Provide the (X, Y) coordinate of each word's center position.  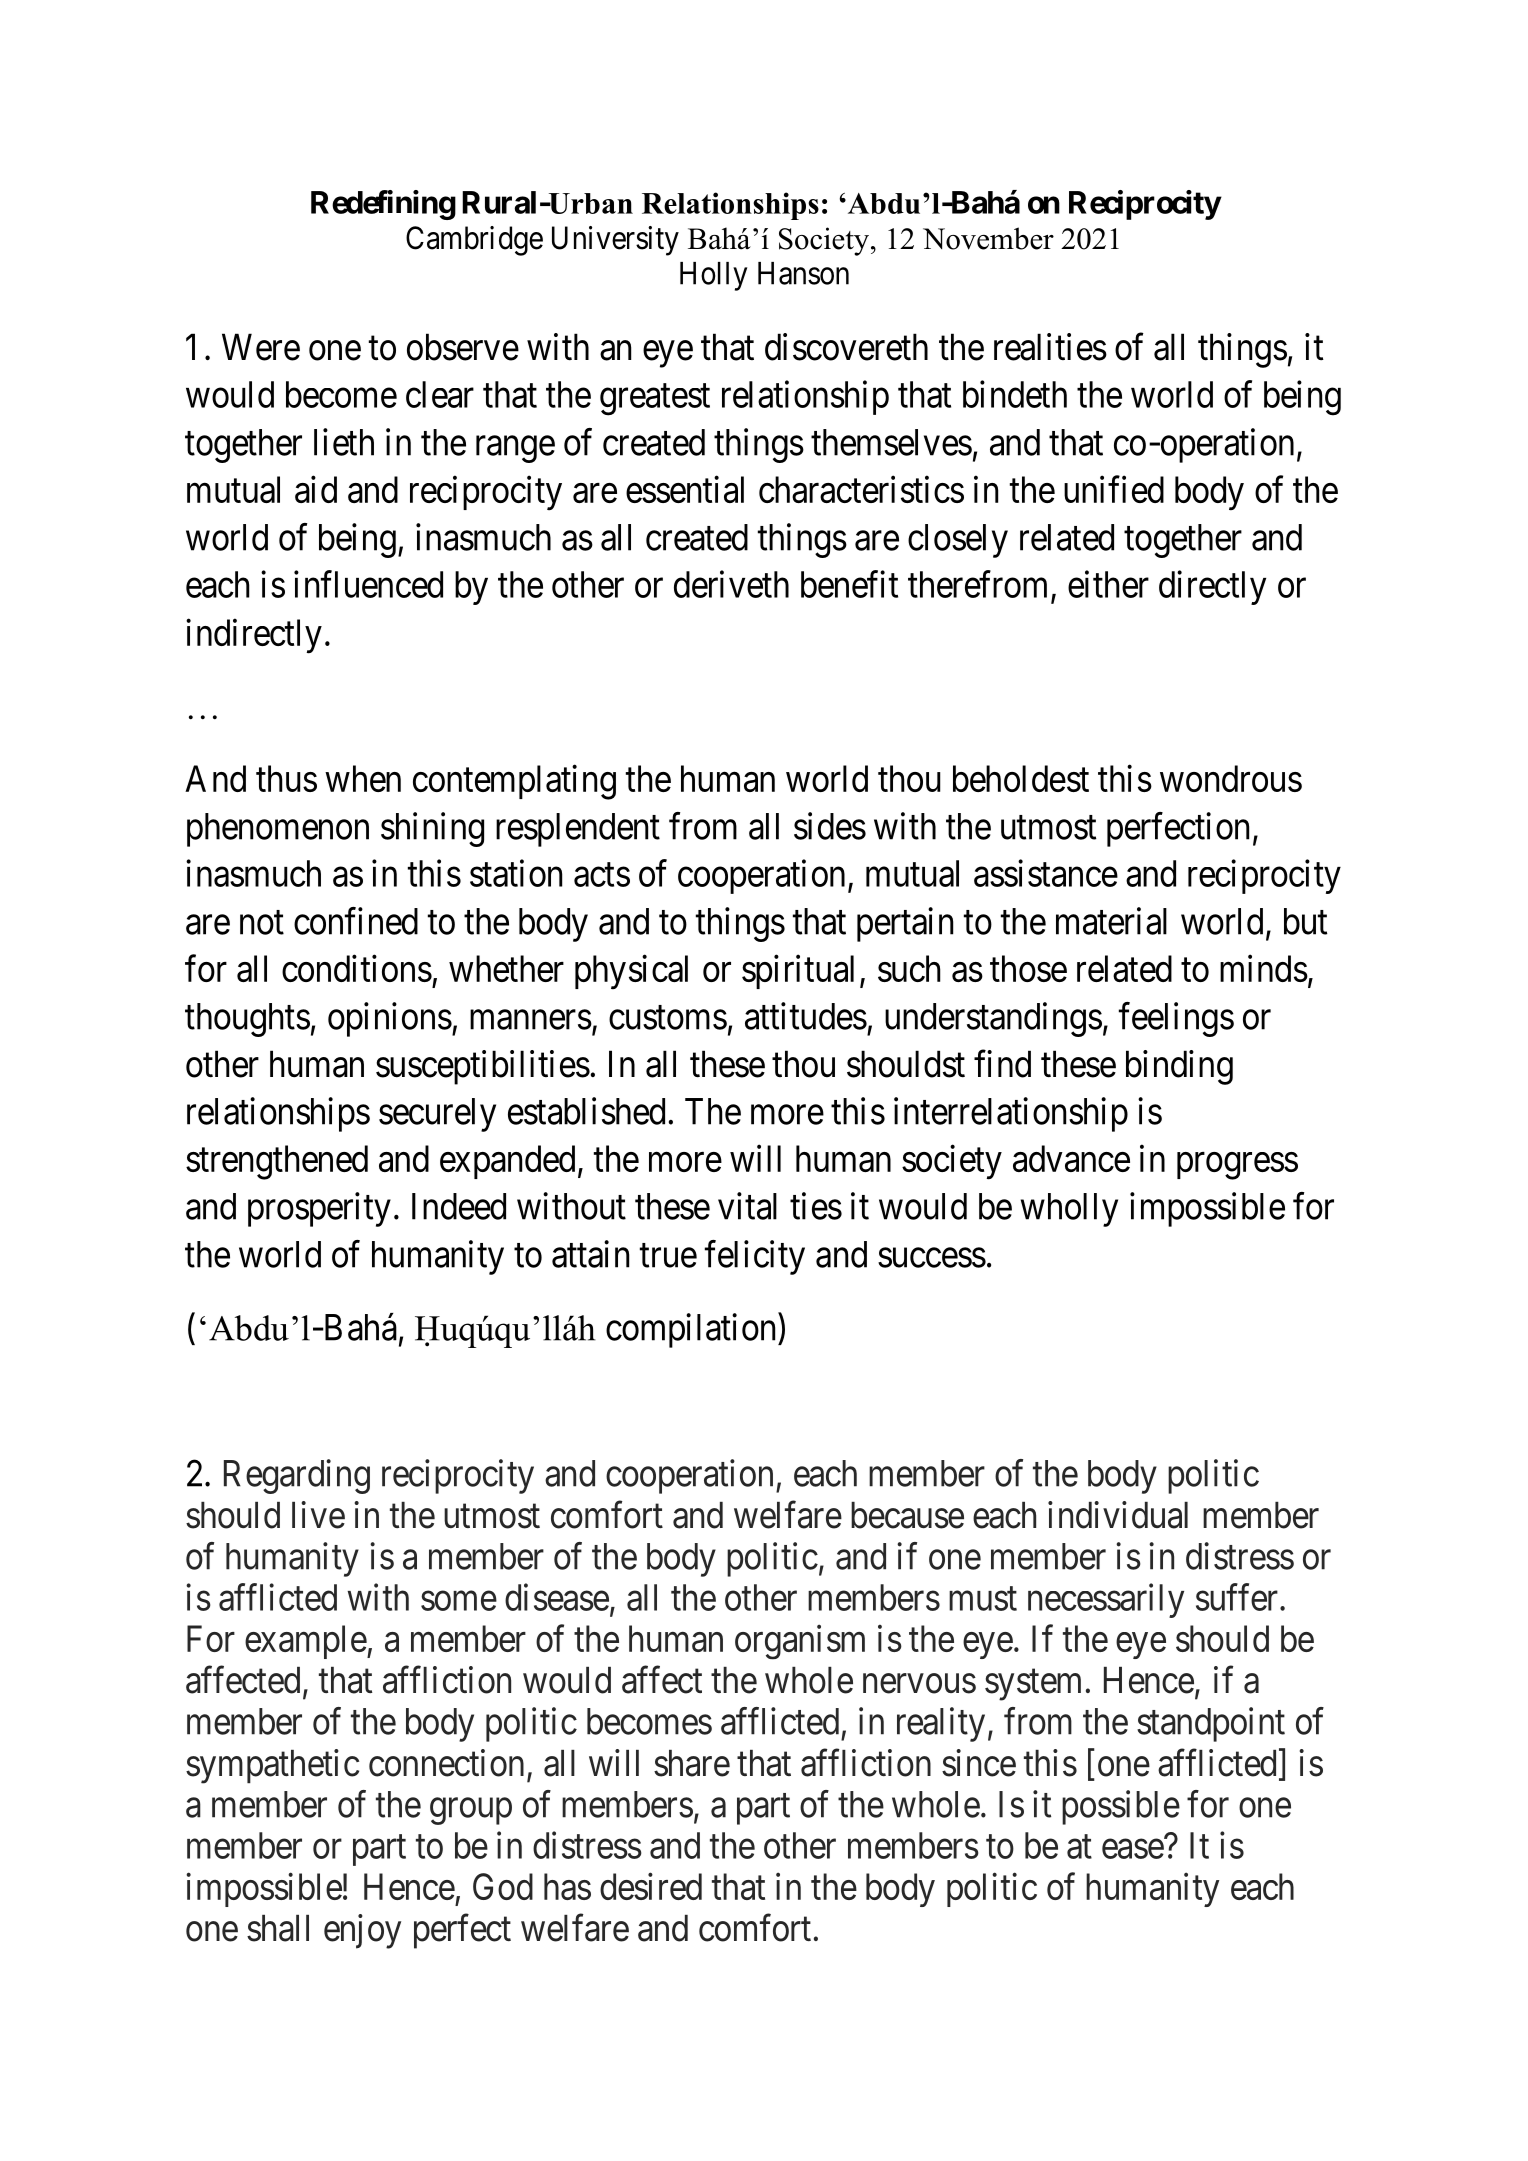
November (988, 238)
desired (651, 1886)
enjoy (362, 1931)
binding (1179, 1067)
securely (437, 1115)
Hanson (803, 273)
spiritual (798, 972)
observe (463, 347)
